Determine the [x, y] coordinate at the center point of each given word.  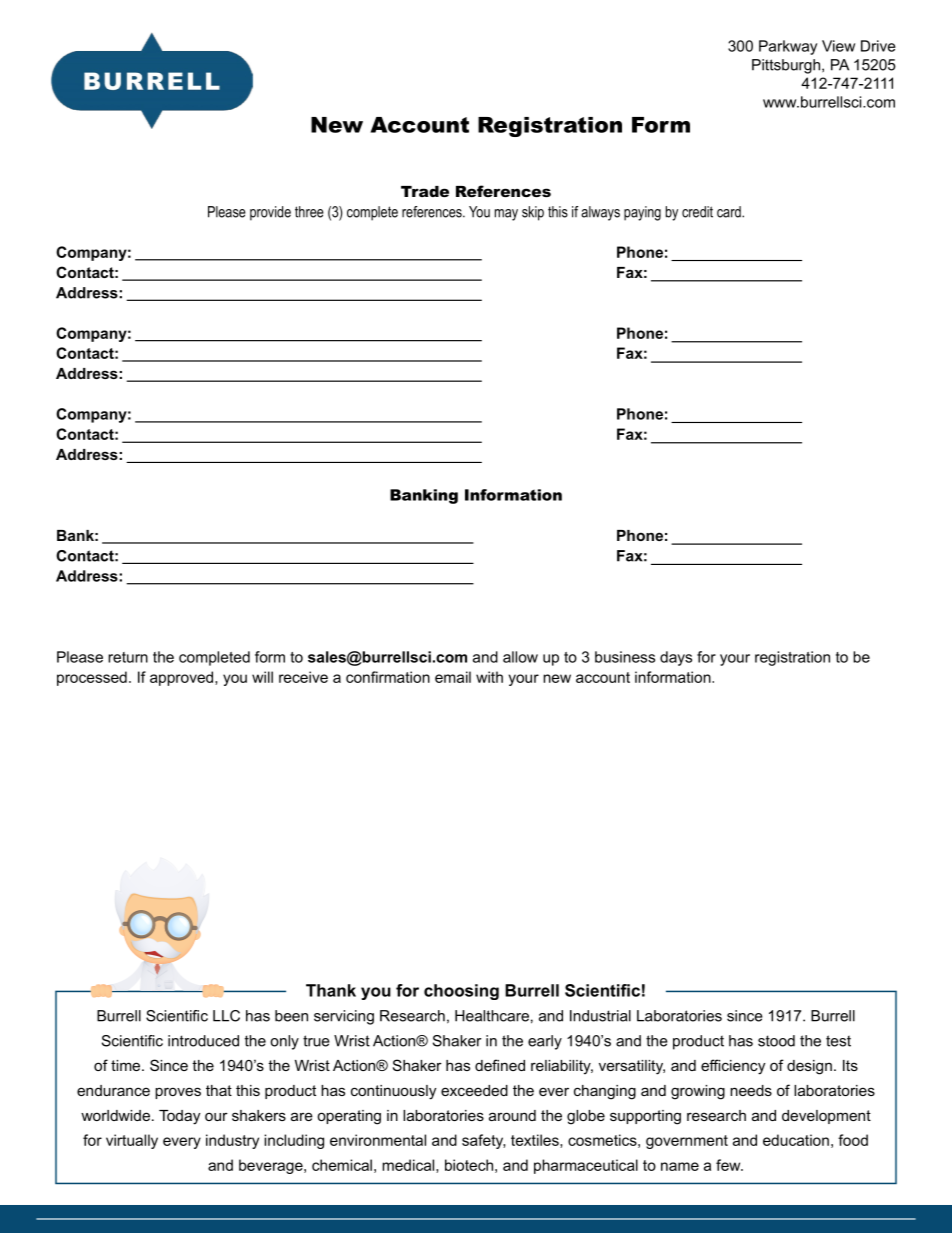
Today [179, 1117]
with [489, 677]
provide [270, 213]
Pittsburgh [786, 66]
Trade [425, 191]
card [730, 212]
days [676, 658]
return [128, 657]
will [262, 677]
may [506, 215]
